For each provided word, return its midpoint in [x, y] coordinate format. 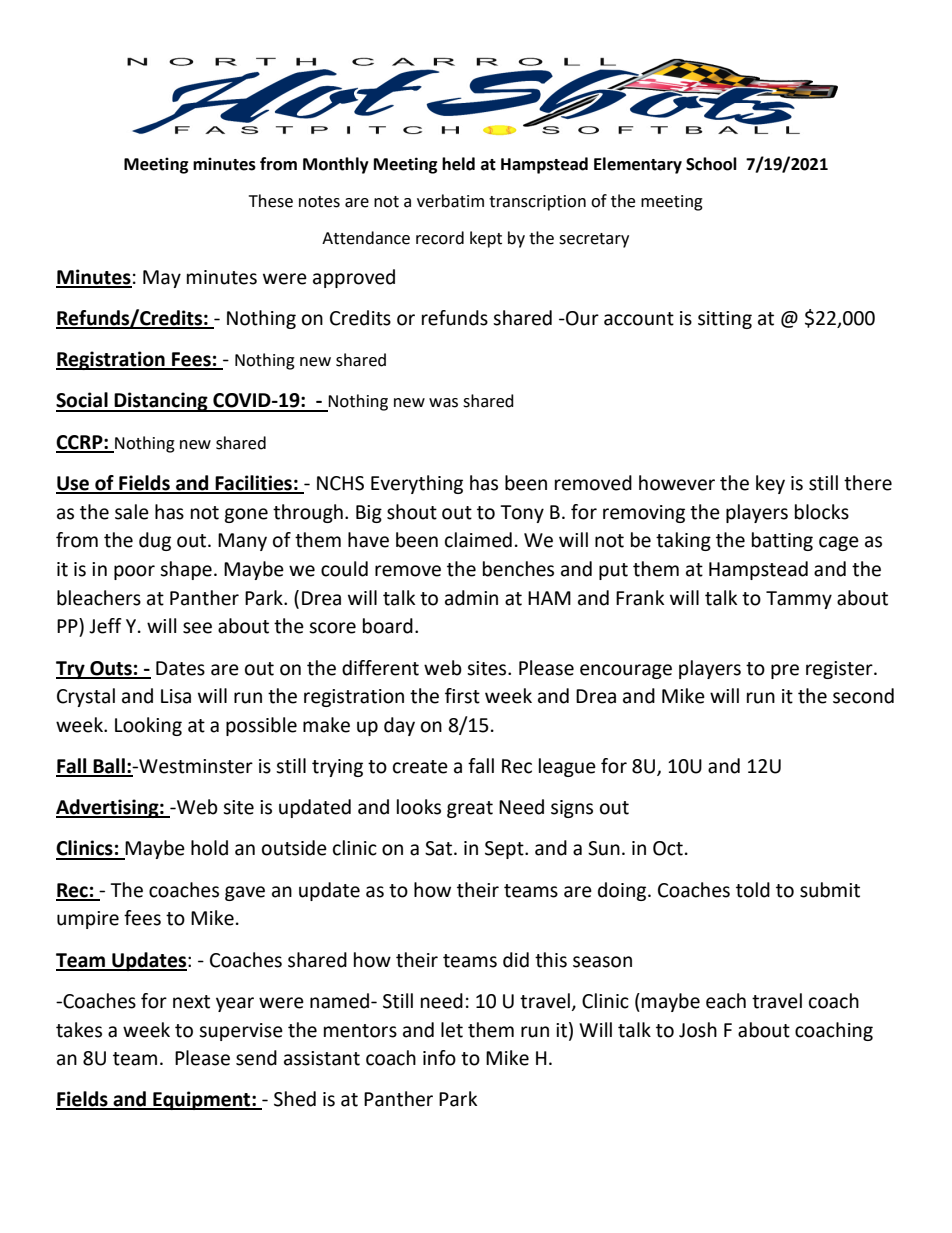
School [711, 164]
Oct [668, 848]
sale [132, 512]
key [770, 484]
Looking [148, 726]
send [256, 1058]
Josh [698, 1030]
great [470, 809]
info [439, 1058]
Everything [417, 484]
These [271, 201]
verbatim [450, 201]
